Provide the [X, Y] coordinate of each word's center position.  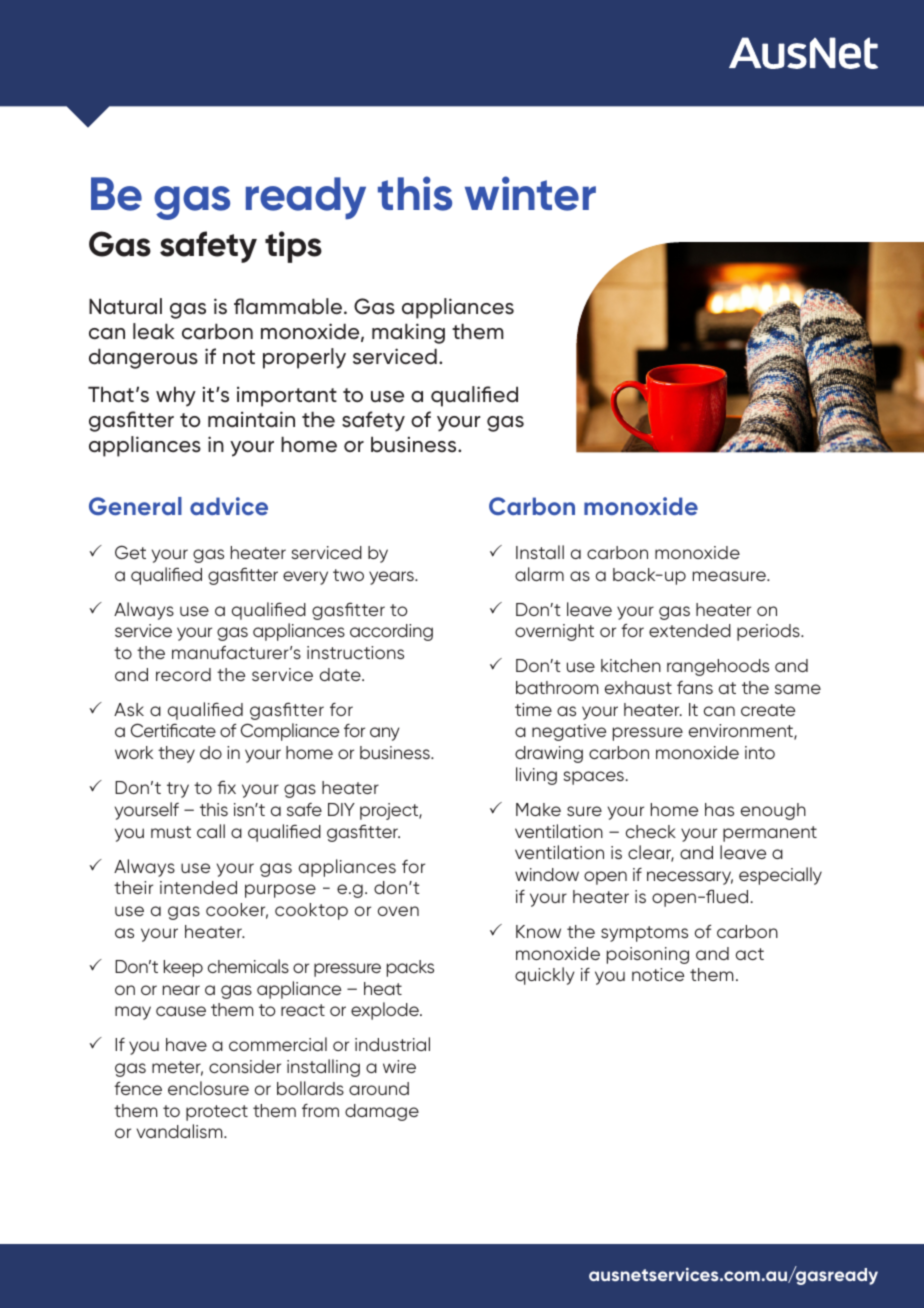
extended [690, 630]
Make [538, 809]
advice [229, 506]
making [408, 333]
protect [217, 1113]
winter [530, 193]
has [719, 809]
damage [382, 1112]
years [392, 578]
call [211, 831]
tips [293, 247]
